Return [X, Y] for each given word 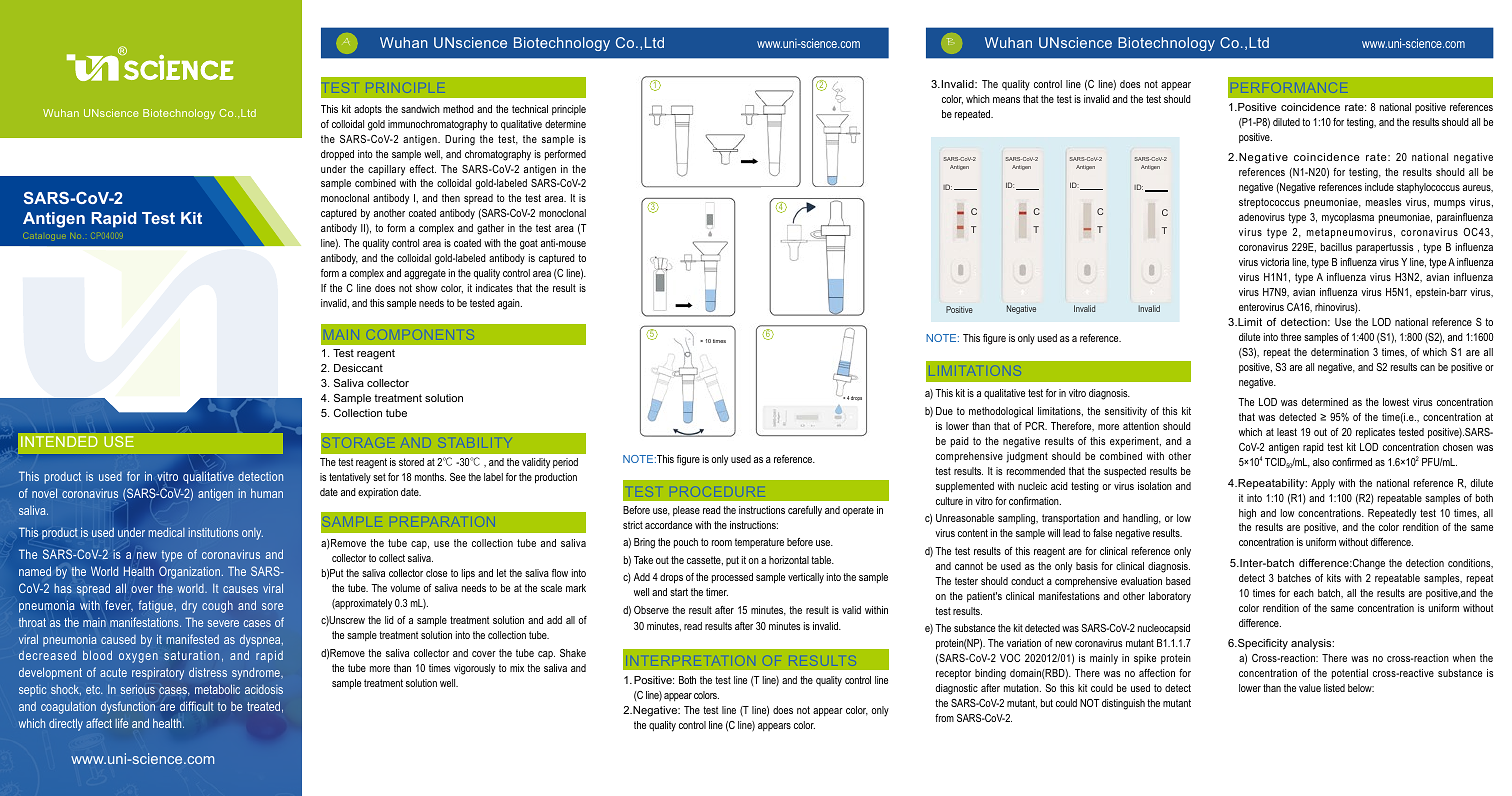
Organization [189, 572]
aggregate [425, 274]
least [1287, 432]
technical [530, 109]
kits [1334, 578]
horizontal [789, 560]
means [1006, 100]
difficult [197, 706]
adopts [368, 110]
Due [944, 411]
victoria [1274, 262]
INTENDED [59, 441]
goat [529, 244]
